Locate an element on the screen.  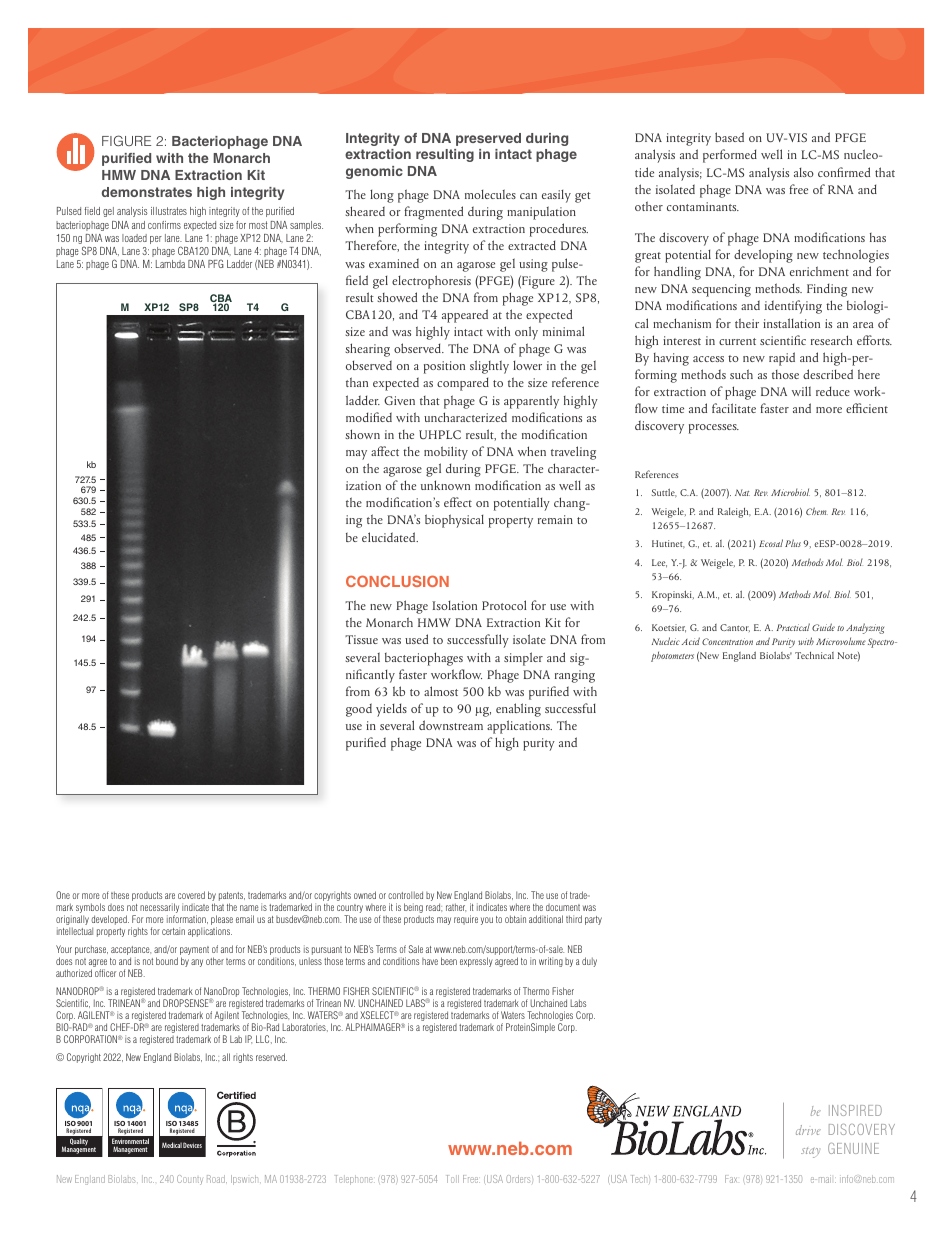
party is located at coordinates (593, 920).
